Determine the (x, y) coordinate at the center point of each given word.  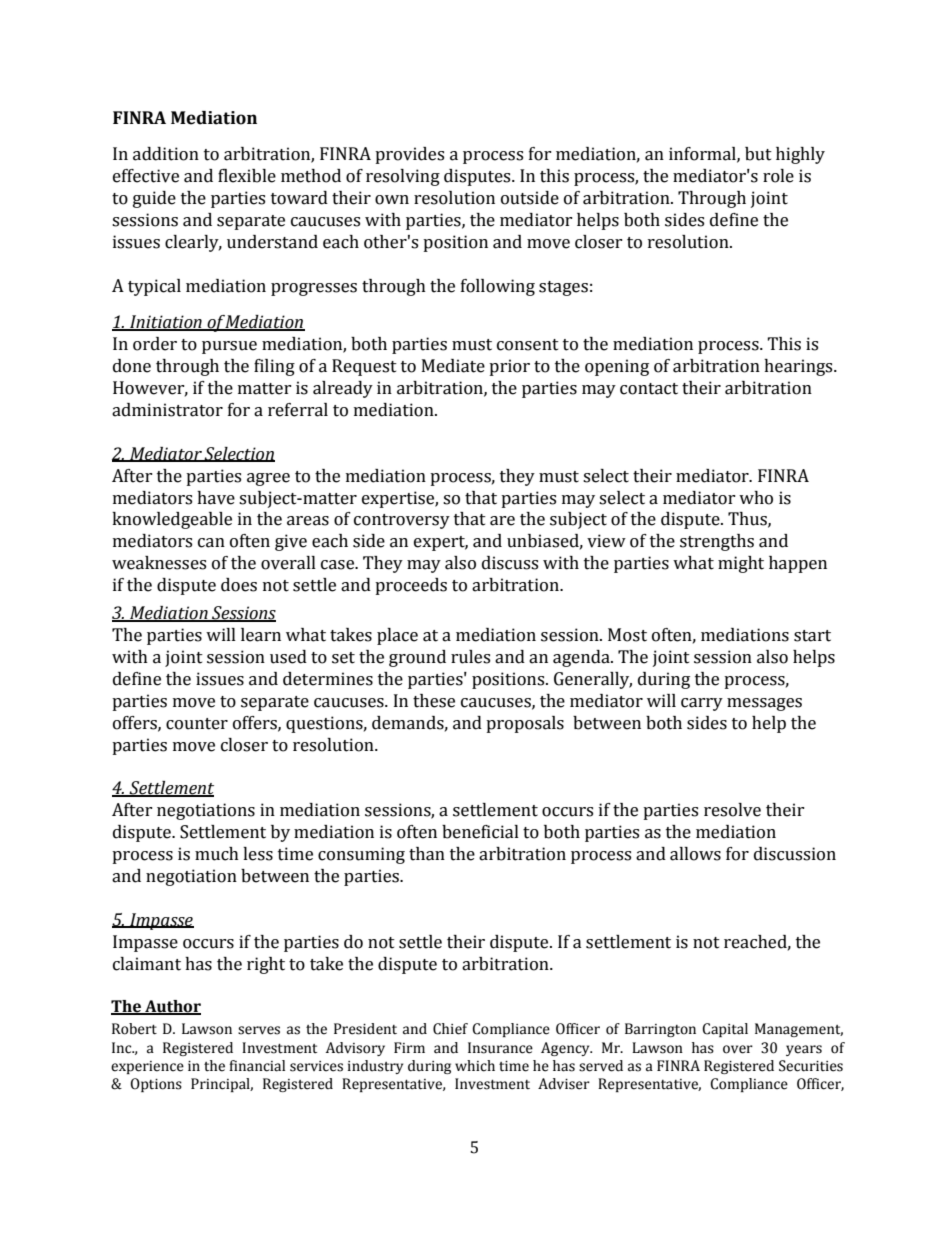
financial (257, 1066)
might (741, 564)
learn (261, 635)
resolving (403, 177)
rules (470, 657)
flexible (247, 176)
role (778, 176)
